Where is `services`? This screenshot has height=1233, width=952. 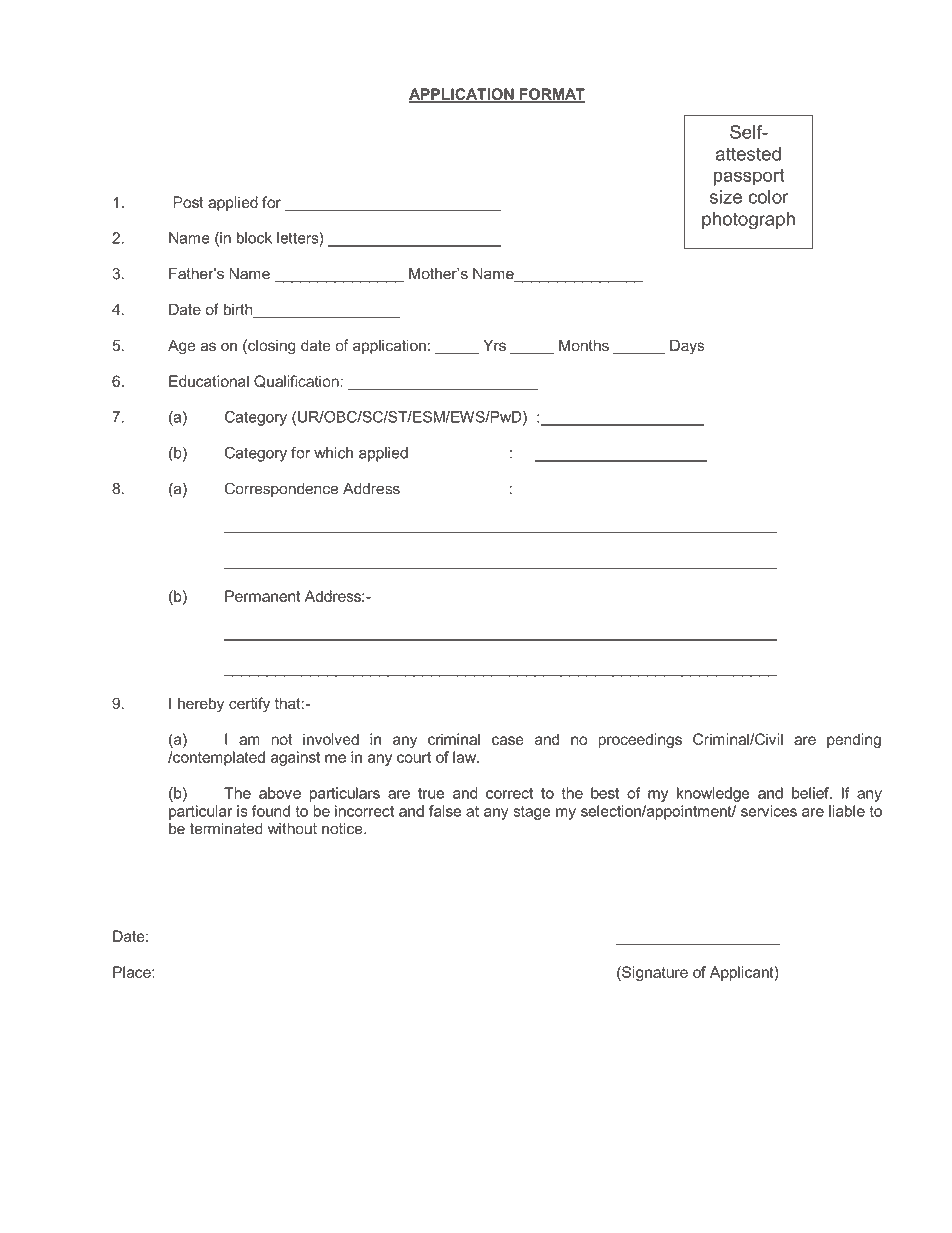 services is located at coordinates (769, 811).
